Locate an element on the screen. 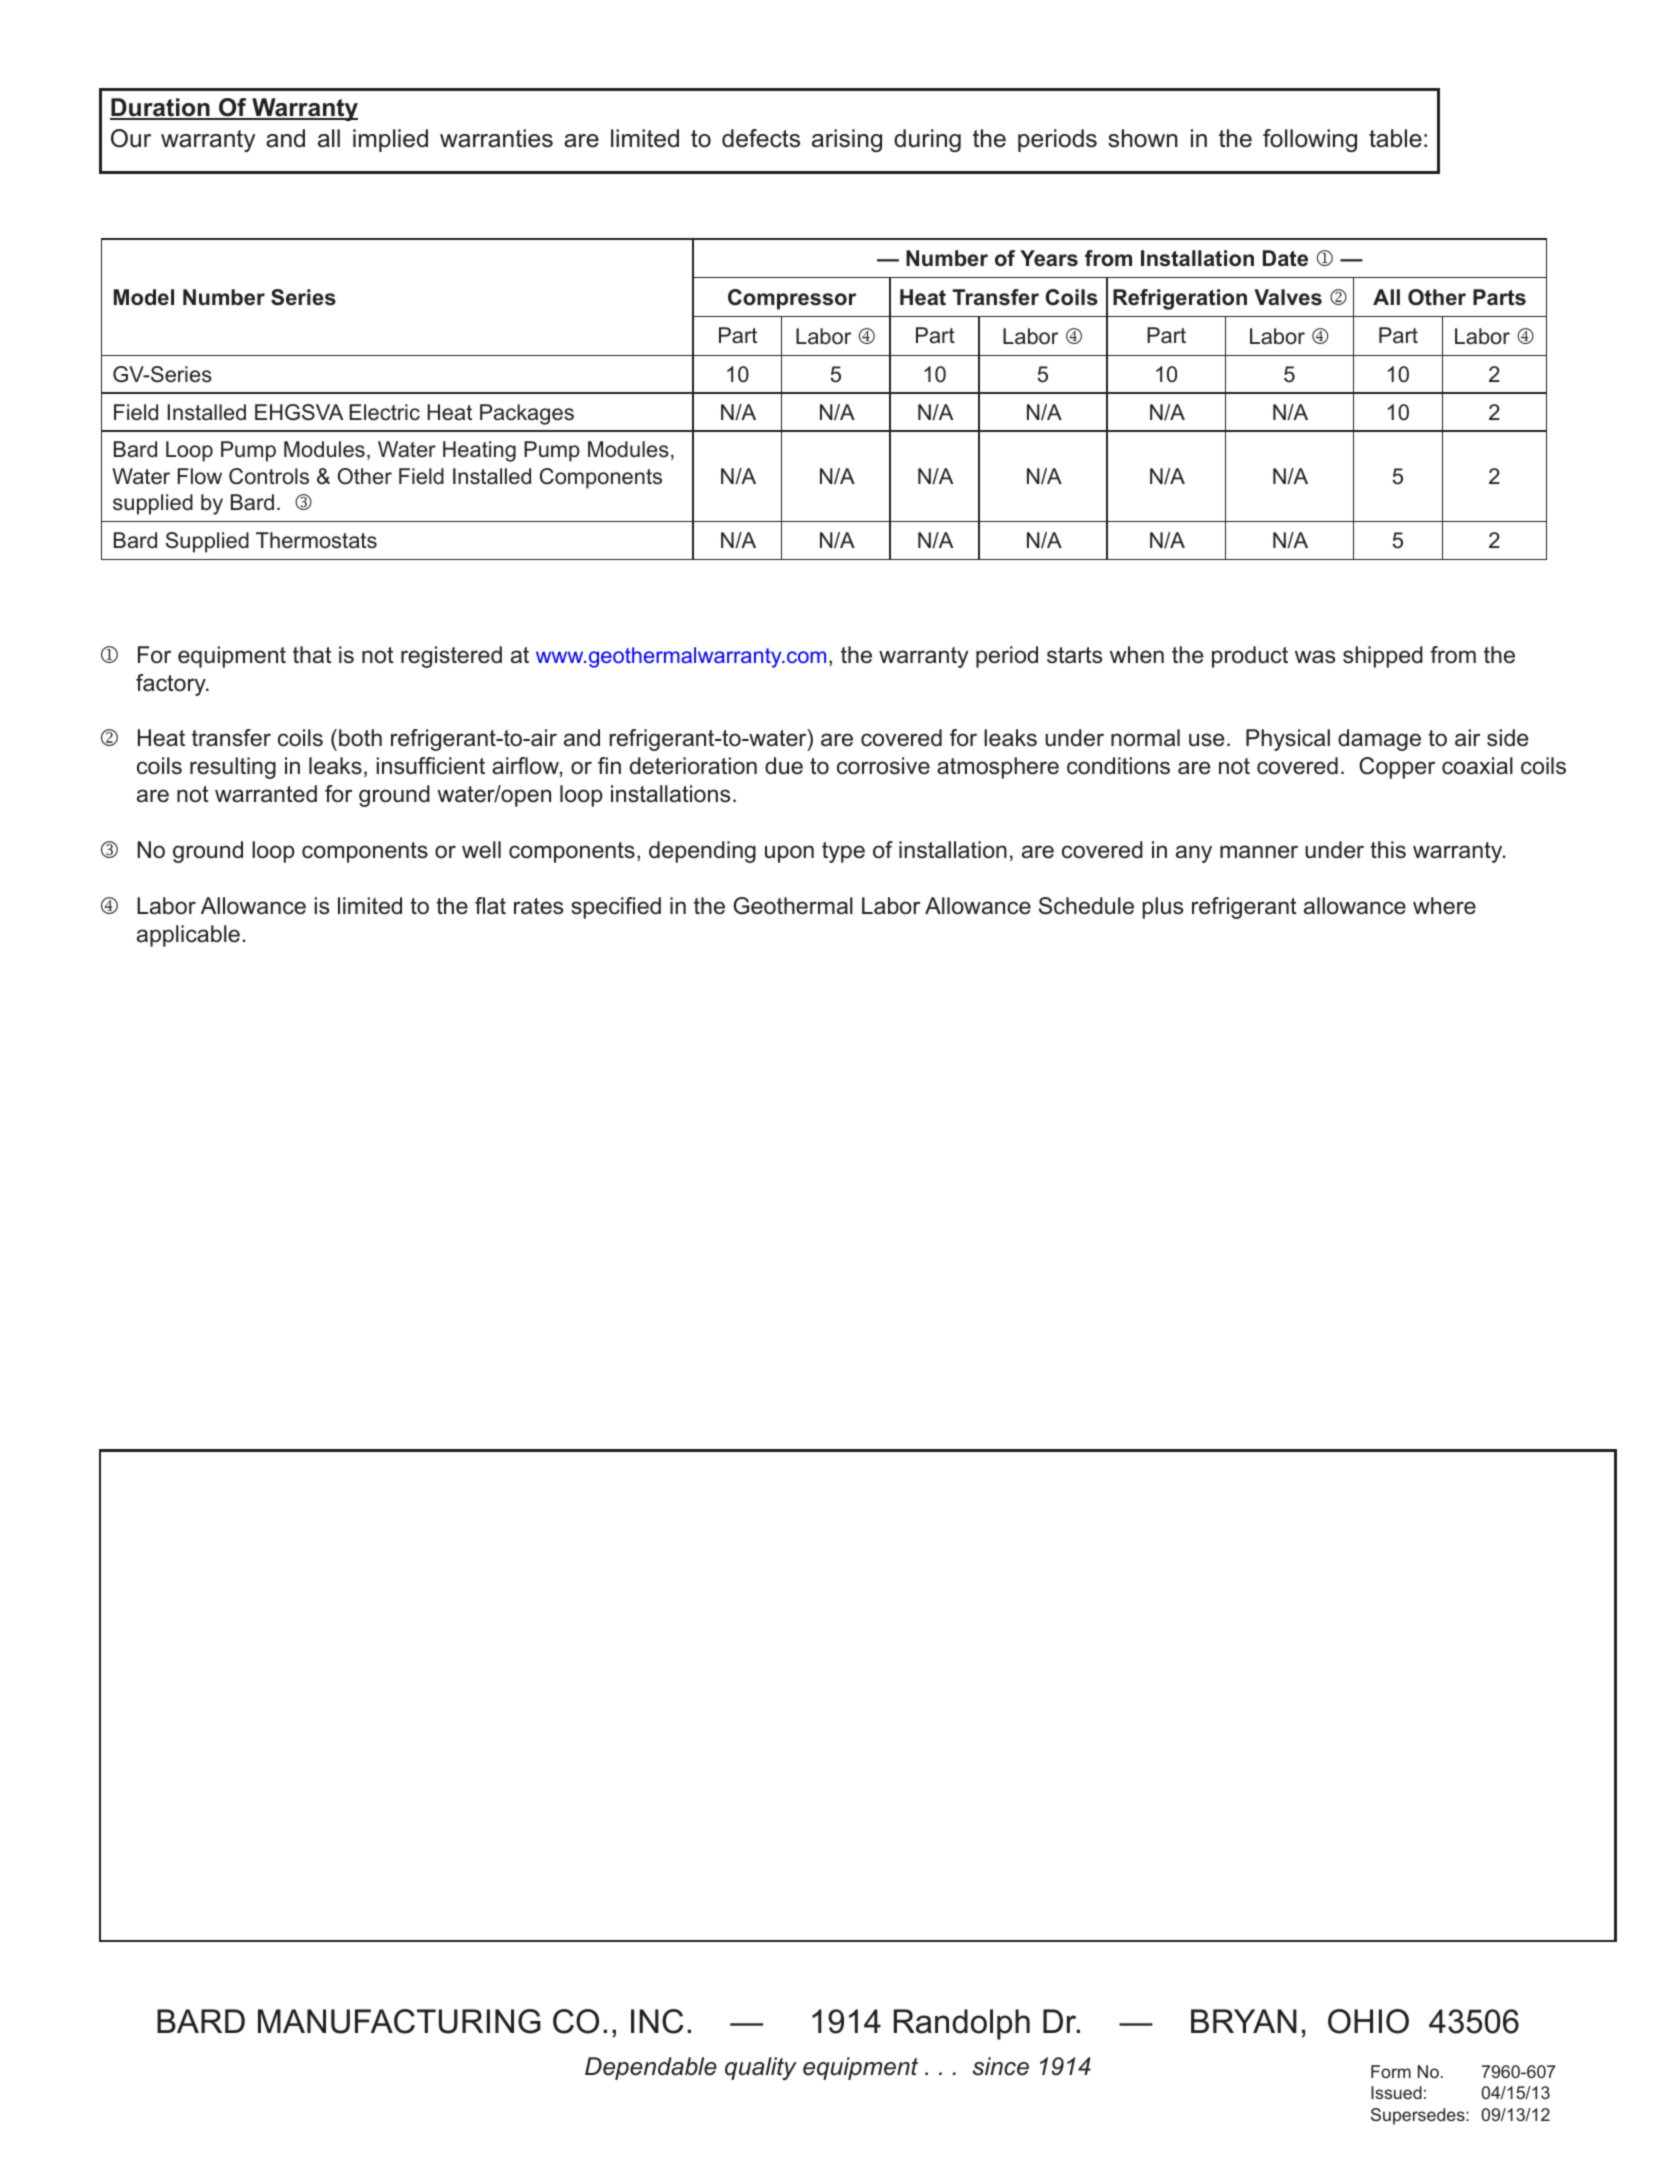  OHIO is located at coordinates (1368, 2021).
